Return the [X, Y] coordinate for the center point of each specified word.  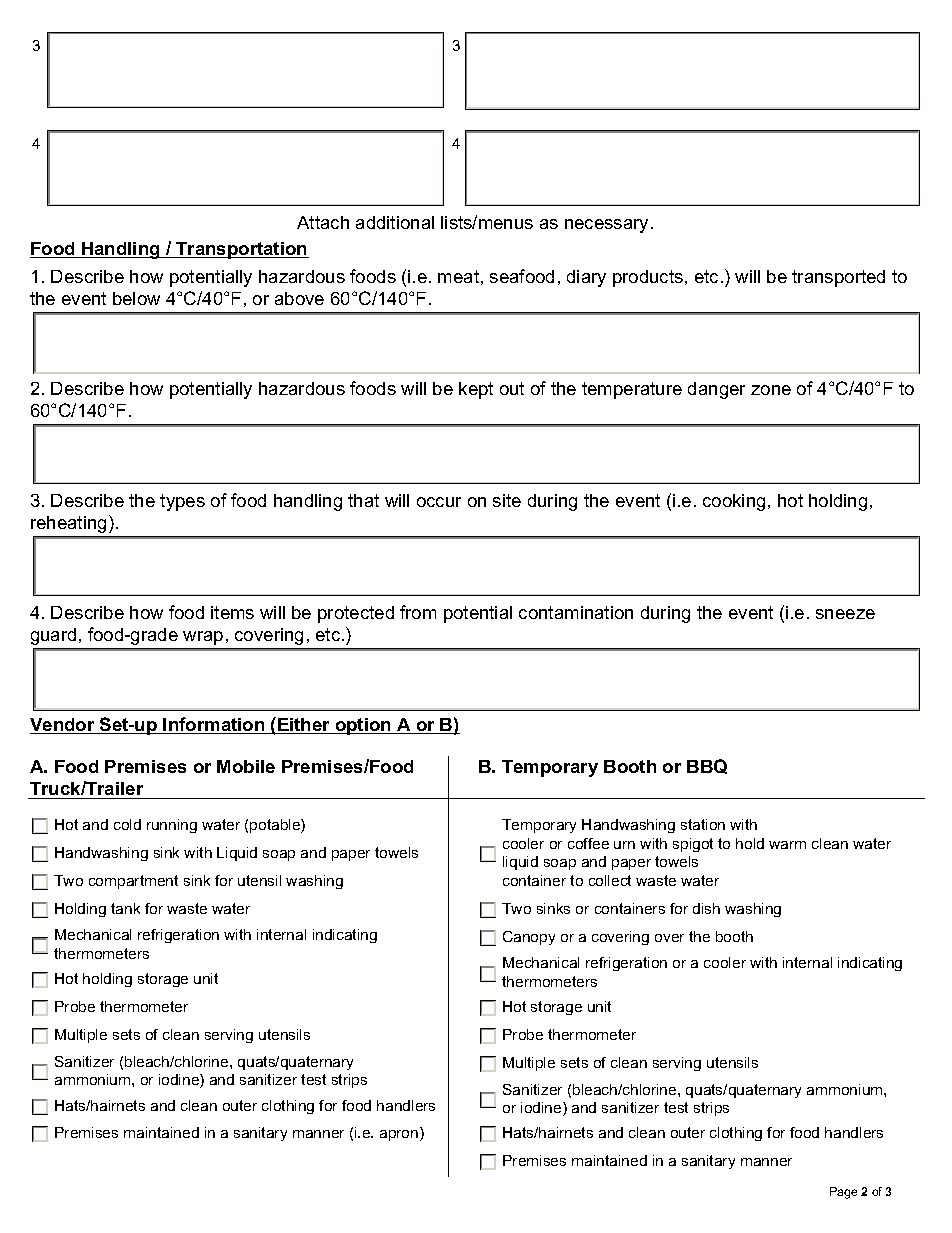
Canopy [529, 938]
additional [395, 222]
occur [439, 502]
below [136, 298]
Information [214, 725]
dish [706, 908]
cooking [734, 502]
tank [125, 908]
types [182, 502]
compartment [133, 882]
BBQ [707, 766]
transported [838, 278]
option [363, 726]
